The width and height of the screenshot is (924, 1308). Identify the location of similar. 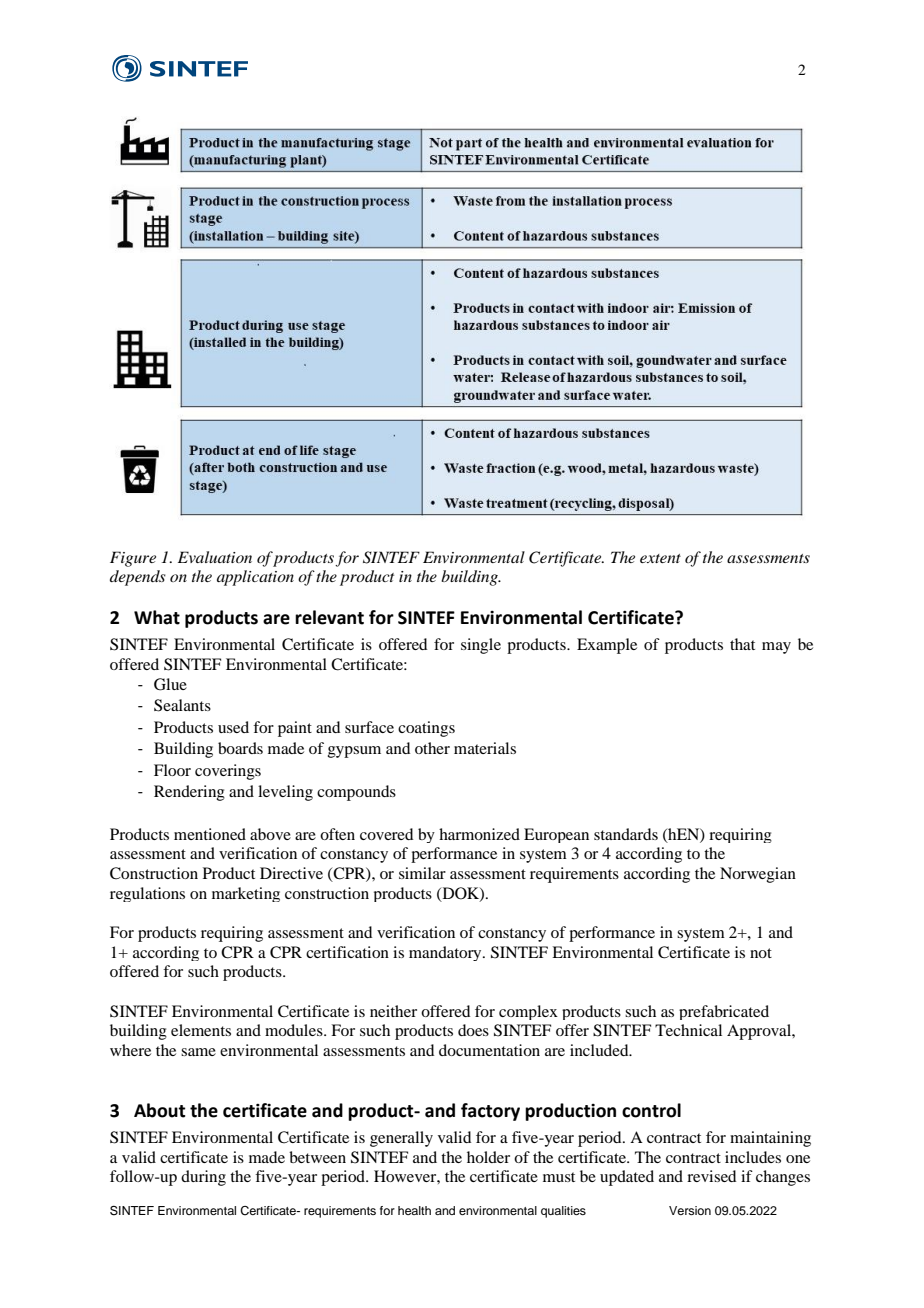
(422, 873).
